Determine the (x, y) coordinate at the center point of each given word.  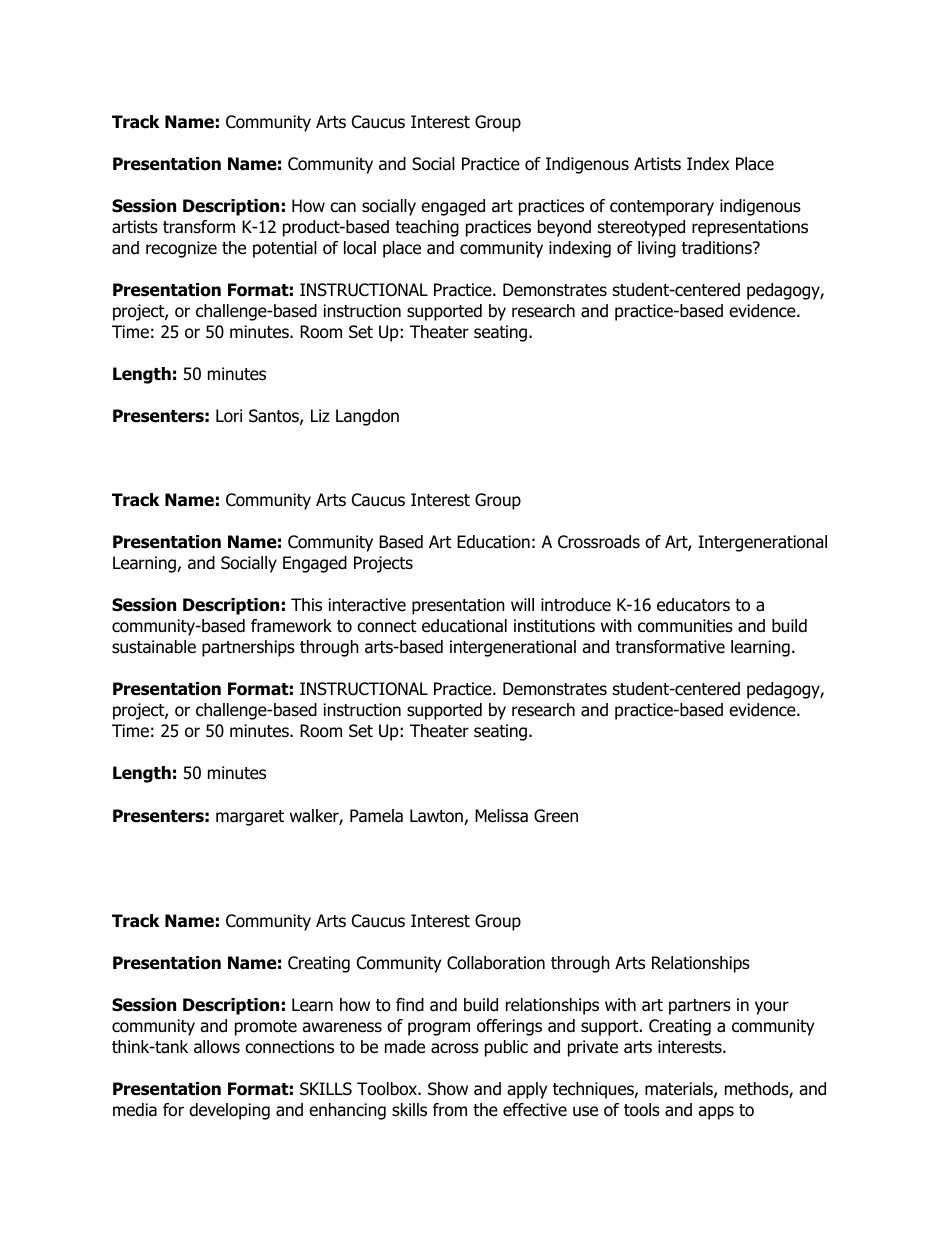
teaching (427, 228)
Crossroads (599, 542)
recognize (181, 249)
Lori (229, 416)
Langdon (367, 417)
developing (229, 1111)
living (657, 249)
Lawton (437, 817)
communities (685, 626)
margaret (250, 818)
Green (556, 816)
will (522, 604)
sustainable (154, 647)
